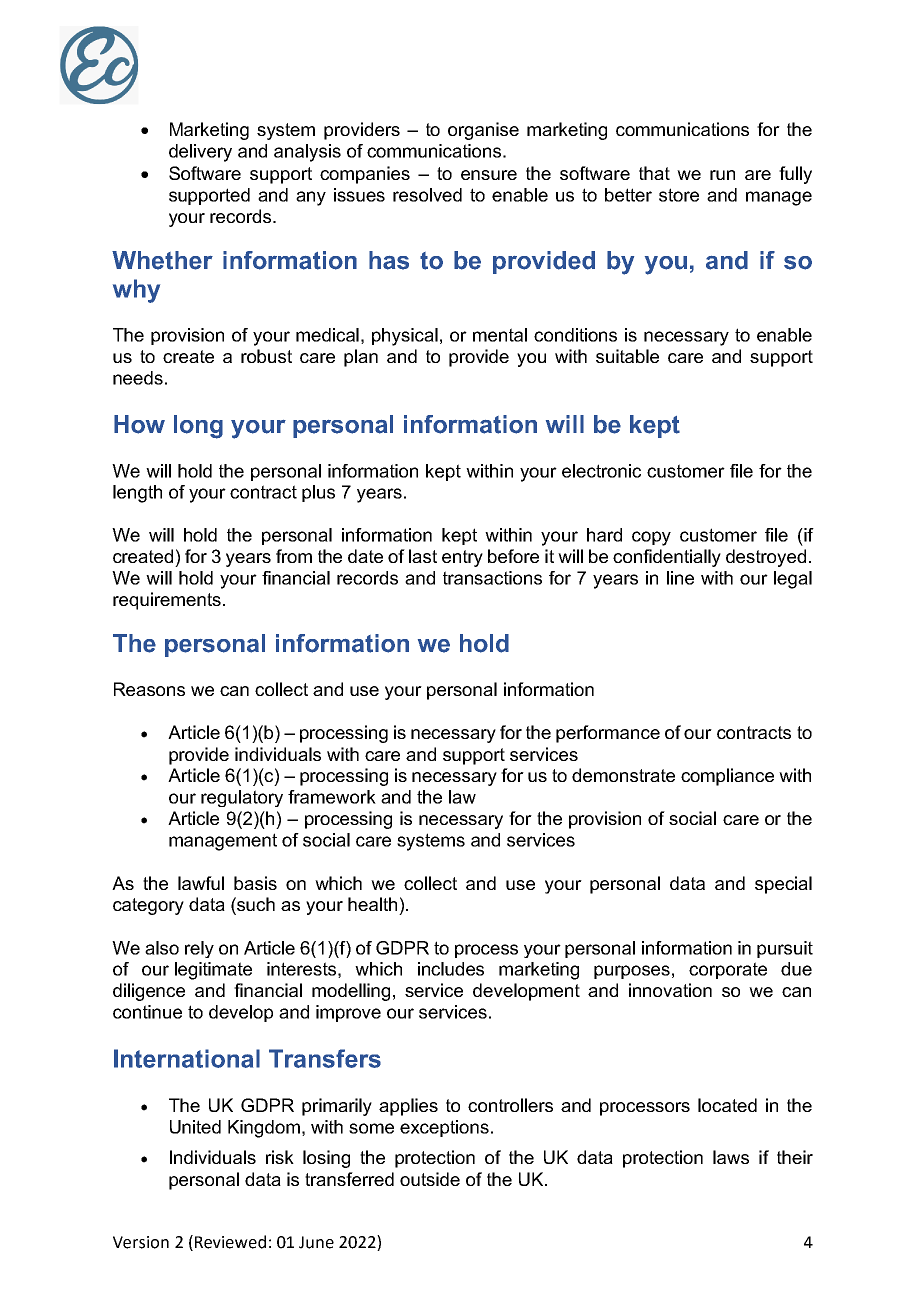 Image resolution: width=924 pixels, height=1308 pixels. Describe the element at coordinates (489, 175) in the screenshot. I see `ensure` at that location.
